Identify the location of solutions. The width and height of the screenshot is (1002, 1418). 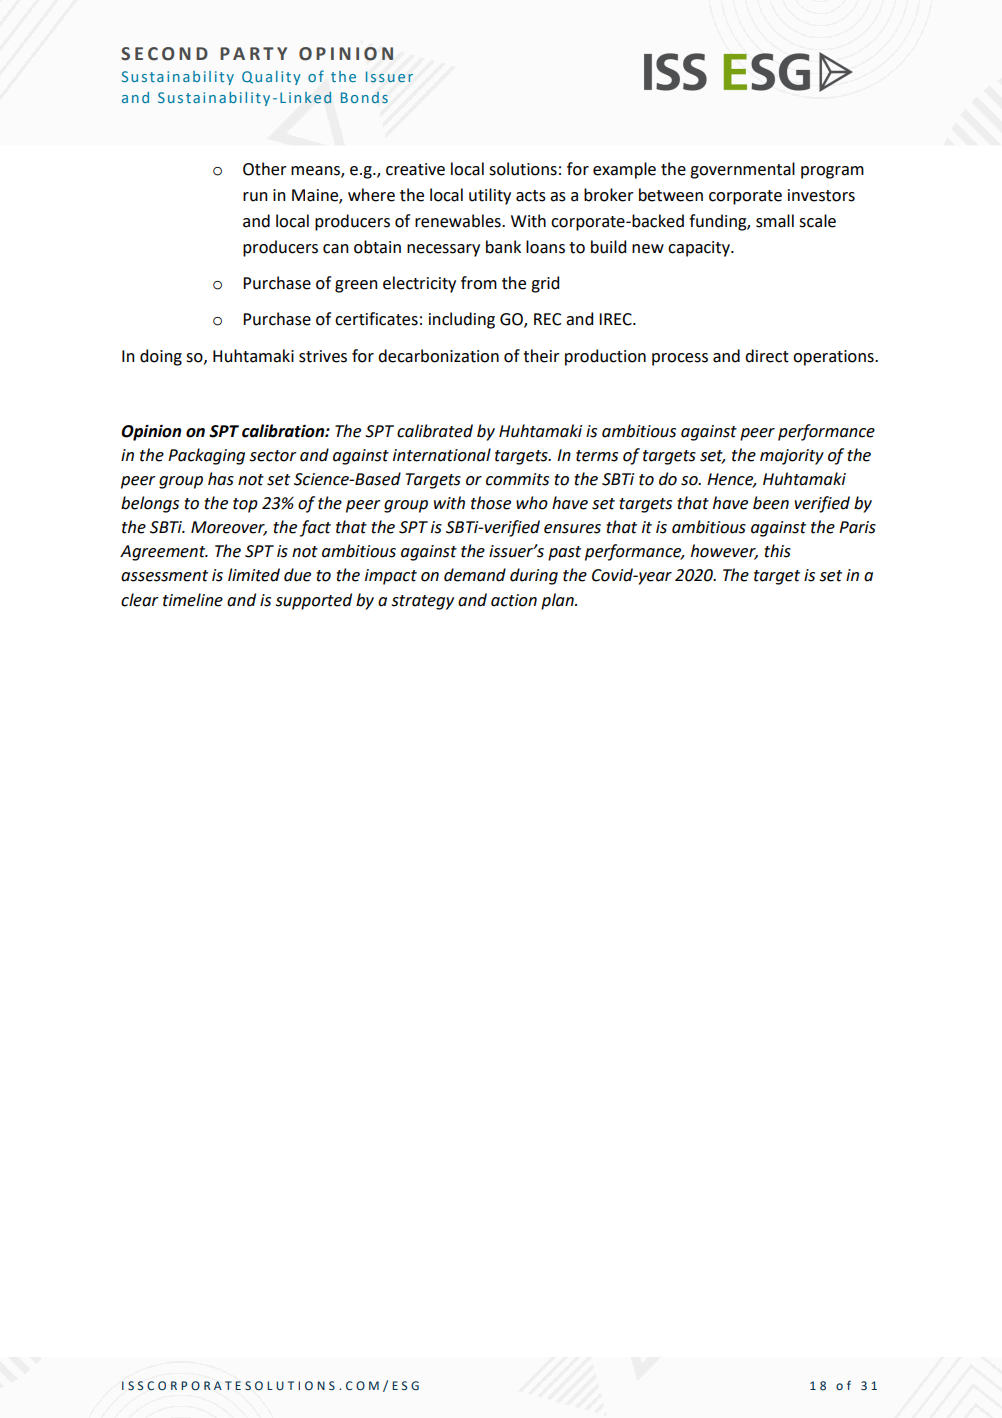
(523, 169).
